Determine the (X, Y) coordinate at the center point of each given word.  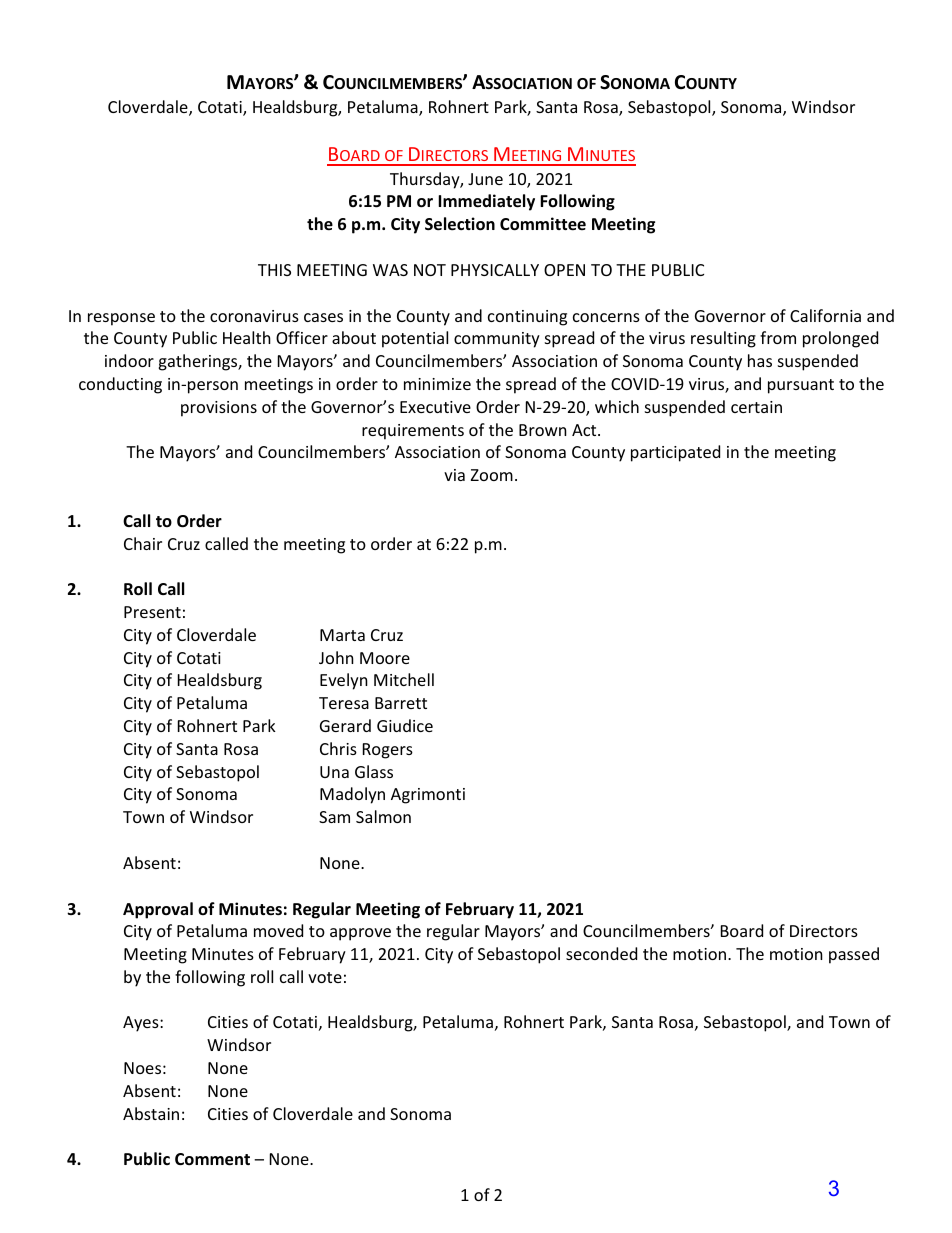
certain (756, 407)
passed (854, 955)
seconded (601, 953)
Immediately (486, 202)
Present (152, 612)
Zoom (492, 475)
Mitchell (404, 679)
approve (360, 934)
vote (325, 977)
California (825, 315)
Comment (212, 1159)
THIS (274, 270)
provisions (219, 409)
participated (675, 453)
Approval (158, 910)
